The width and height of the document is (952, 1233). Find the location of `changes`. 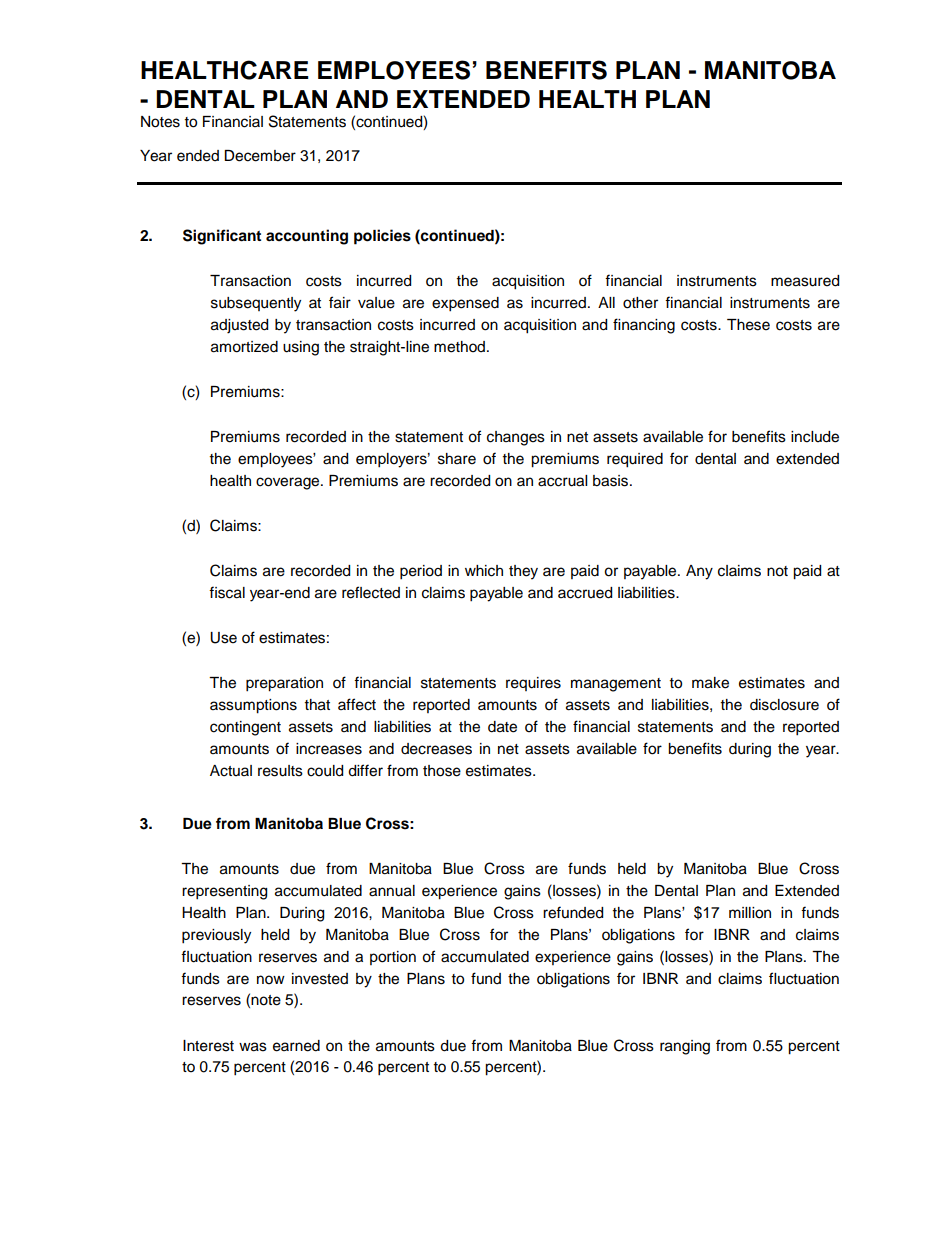

changes is located at coordinates (516, 438).
